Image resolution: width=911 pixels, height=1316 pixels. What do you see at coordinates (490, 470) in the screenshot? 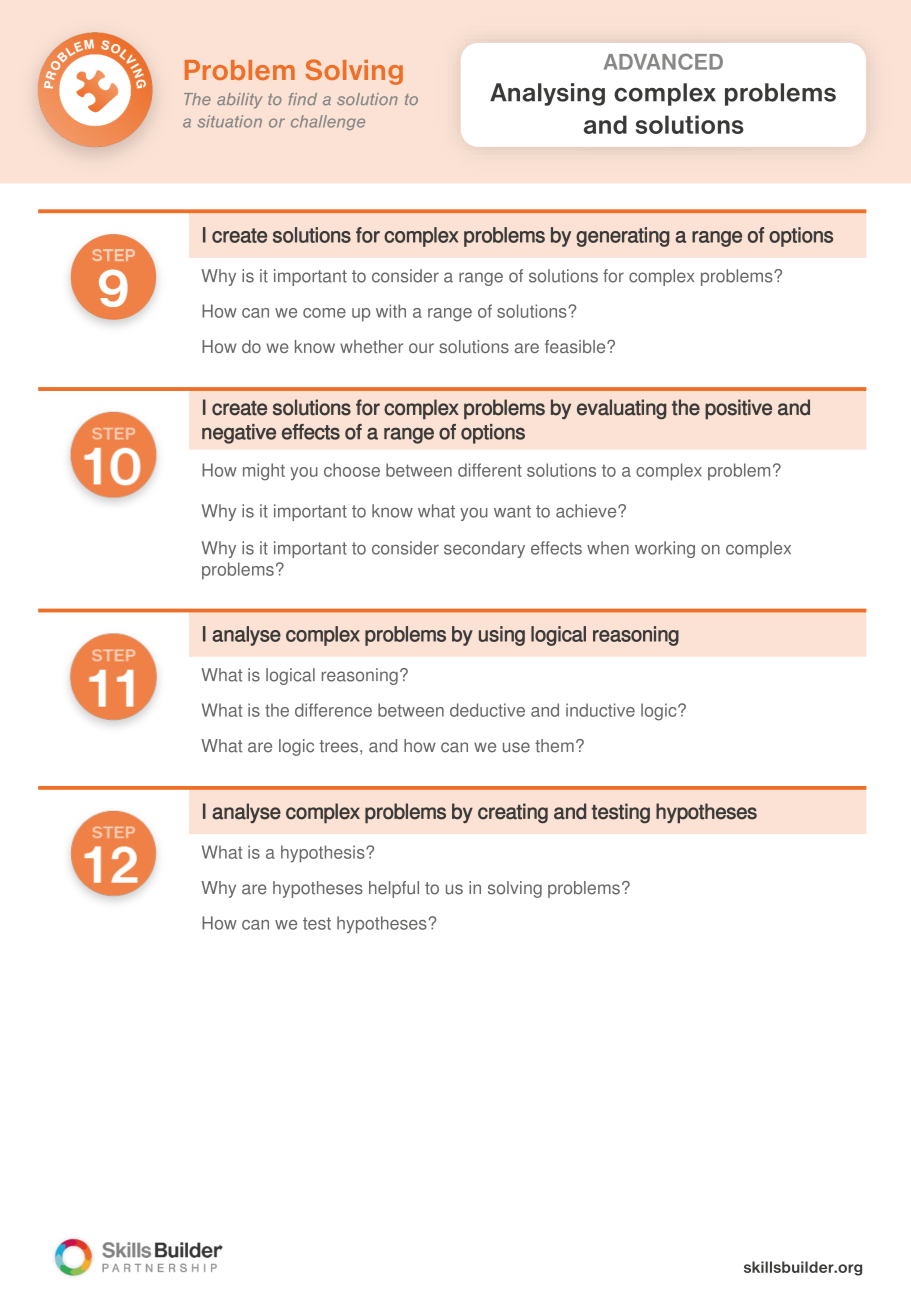
I see `different` at bounding box center [490, 470].
